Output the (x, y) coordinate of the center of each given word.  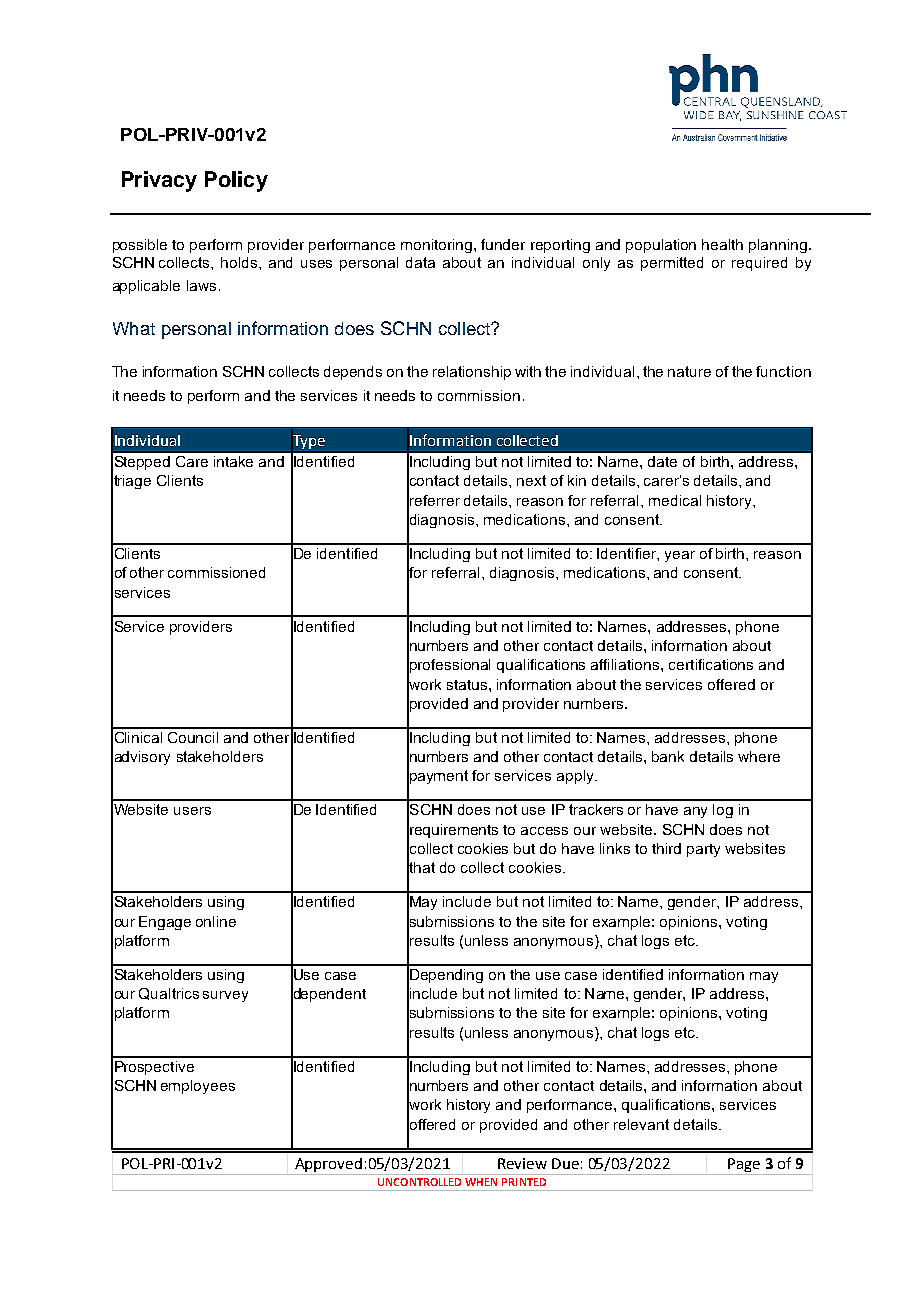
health (722, 244)
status (468, 685)
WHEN (481, 1182)
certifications (711, 664)
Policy (236, 181)
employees (198, 1087)
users (192, 811)
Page (744, 1165)
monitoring (436, 246)
